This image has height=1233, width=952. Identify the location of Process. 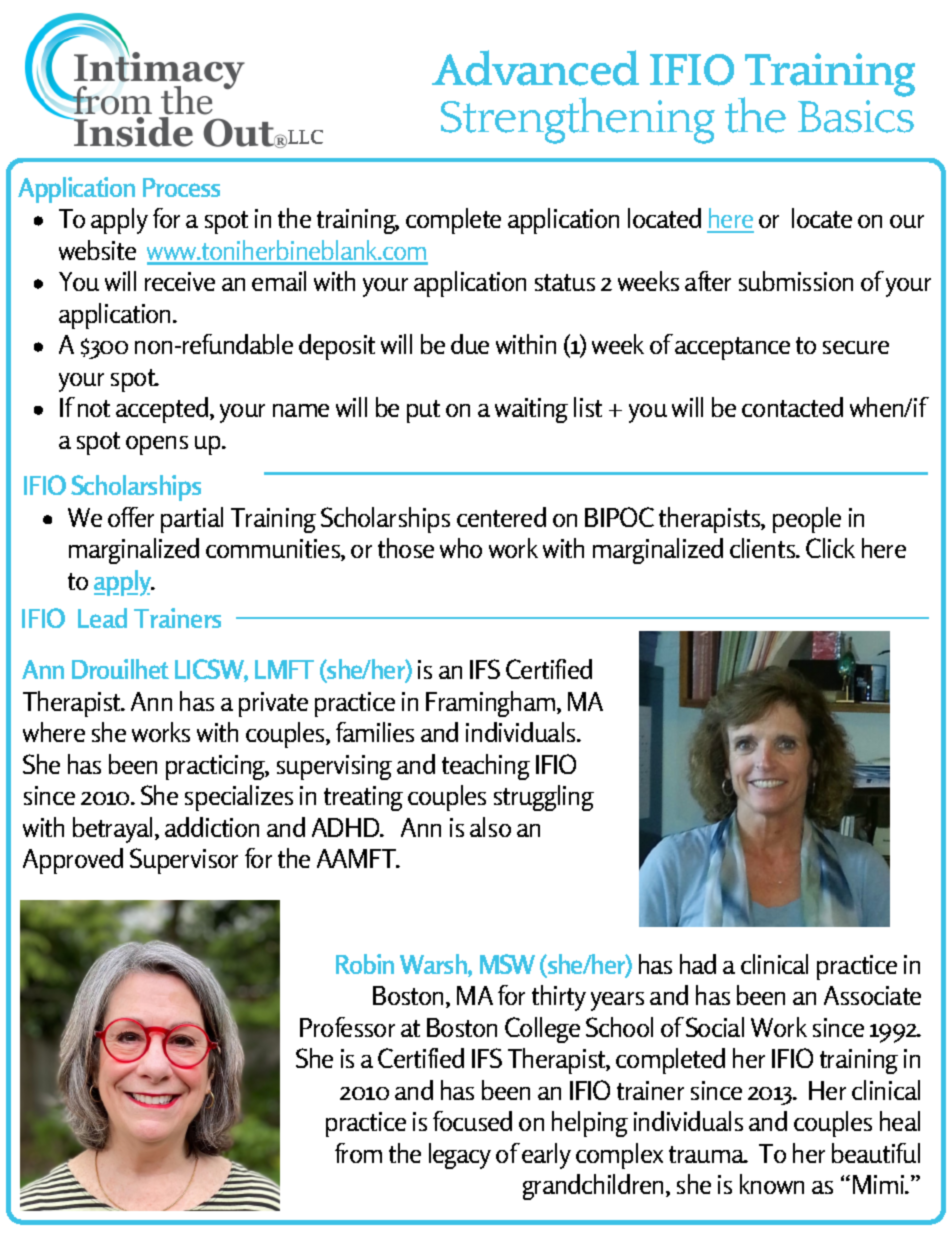
(181, 187).
